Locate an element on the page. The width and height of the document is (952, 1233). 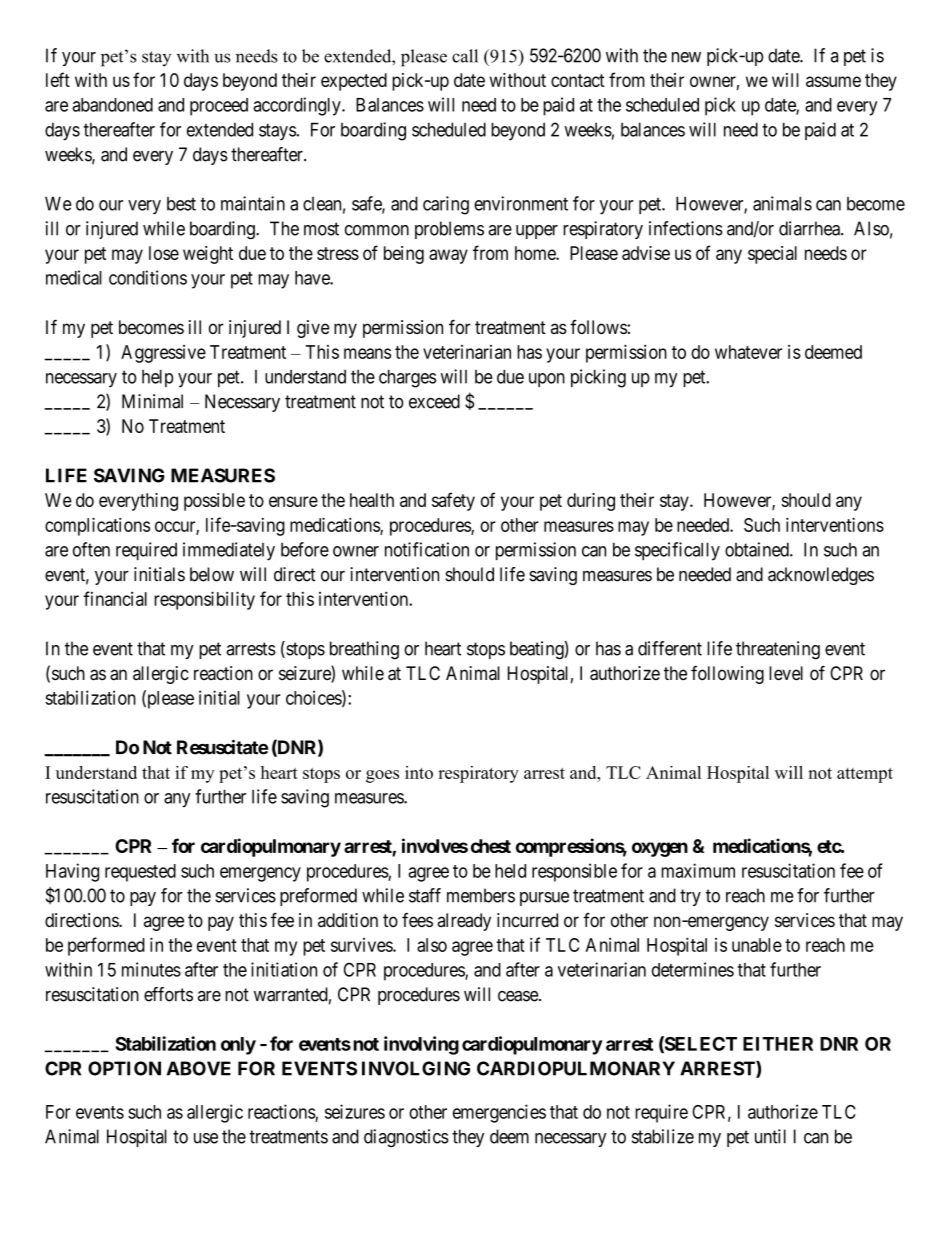
abandoned is located at coordinates (112, 105).
